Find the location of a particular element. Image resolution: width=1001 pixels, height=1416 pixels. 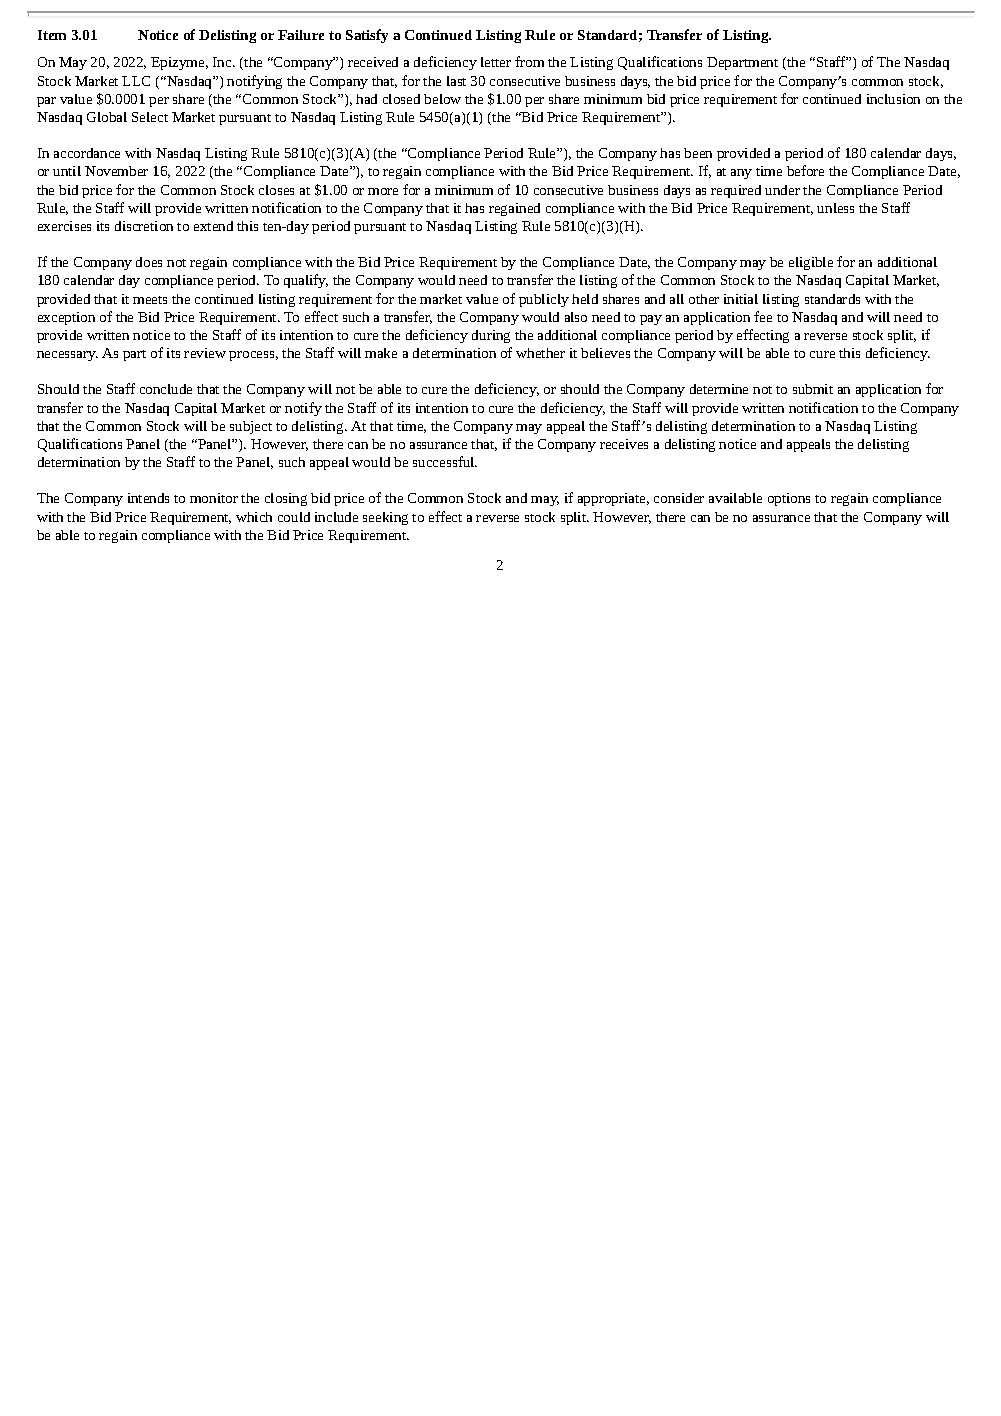

November is located at coordinates (116, 171).
